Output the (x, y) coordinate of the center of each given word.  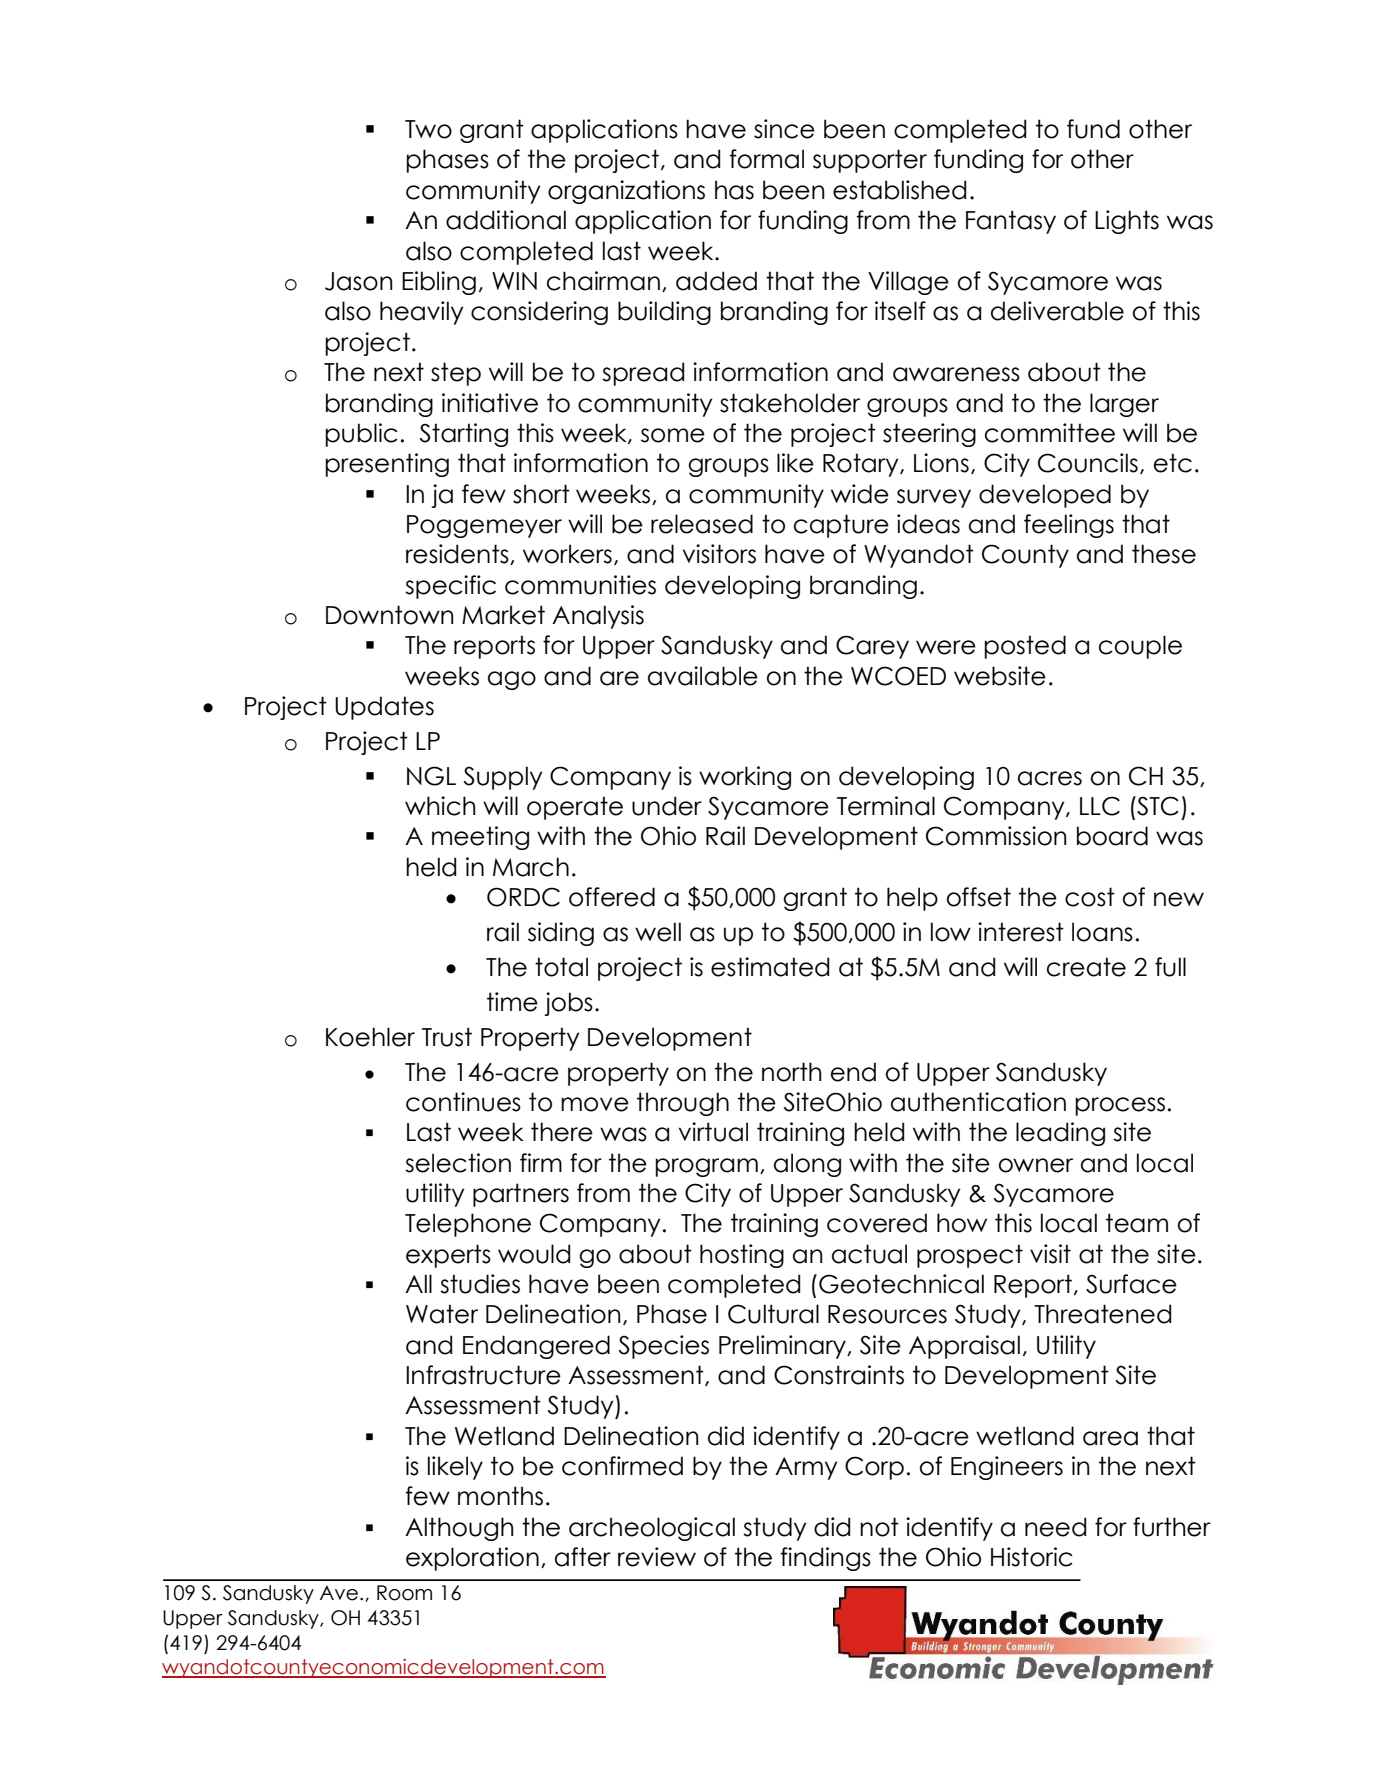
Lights (1127, 222)
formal (767, 159)
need (1055, 1527)
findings (826, 1559)
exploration (472, 1559)
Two (428, 129)
